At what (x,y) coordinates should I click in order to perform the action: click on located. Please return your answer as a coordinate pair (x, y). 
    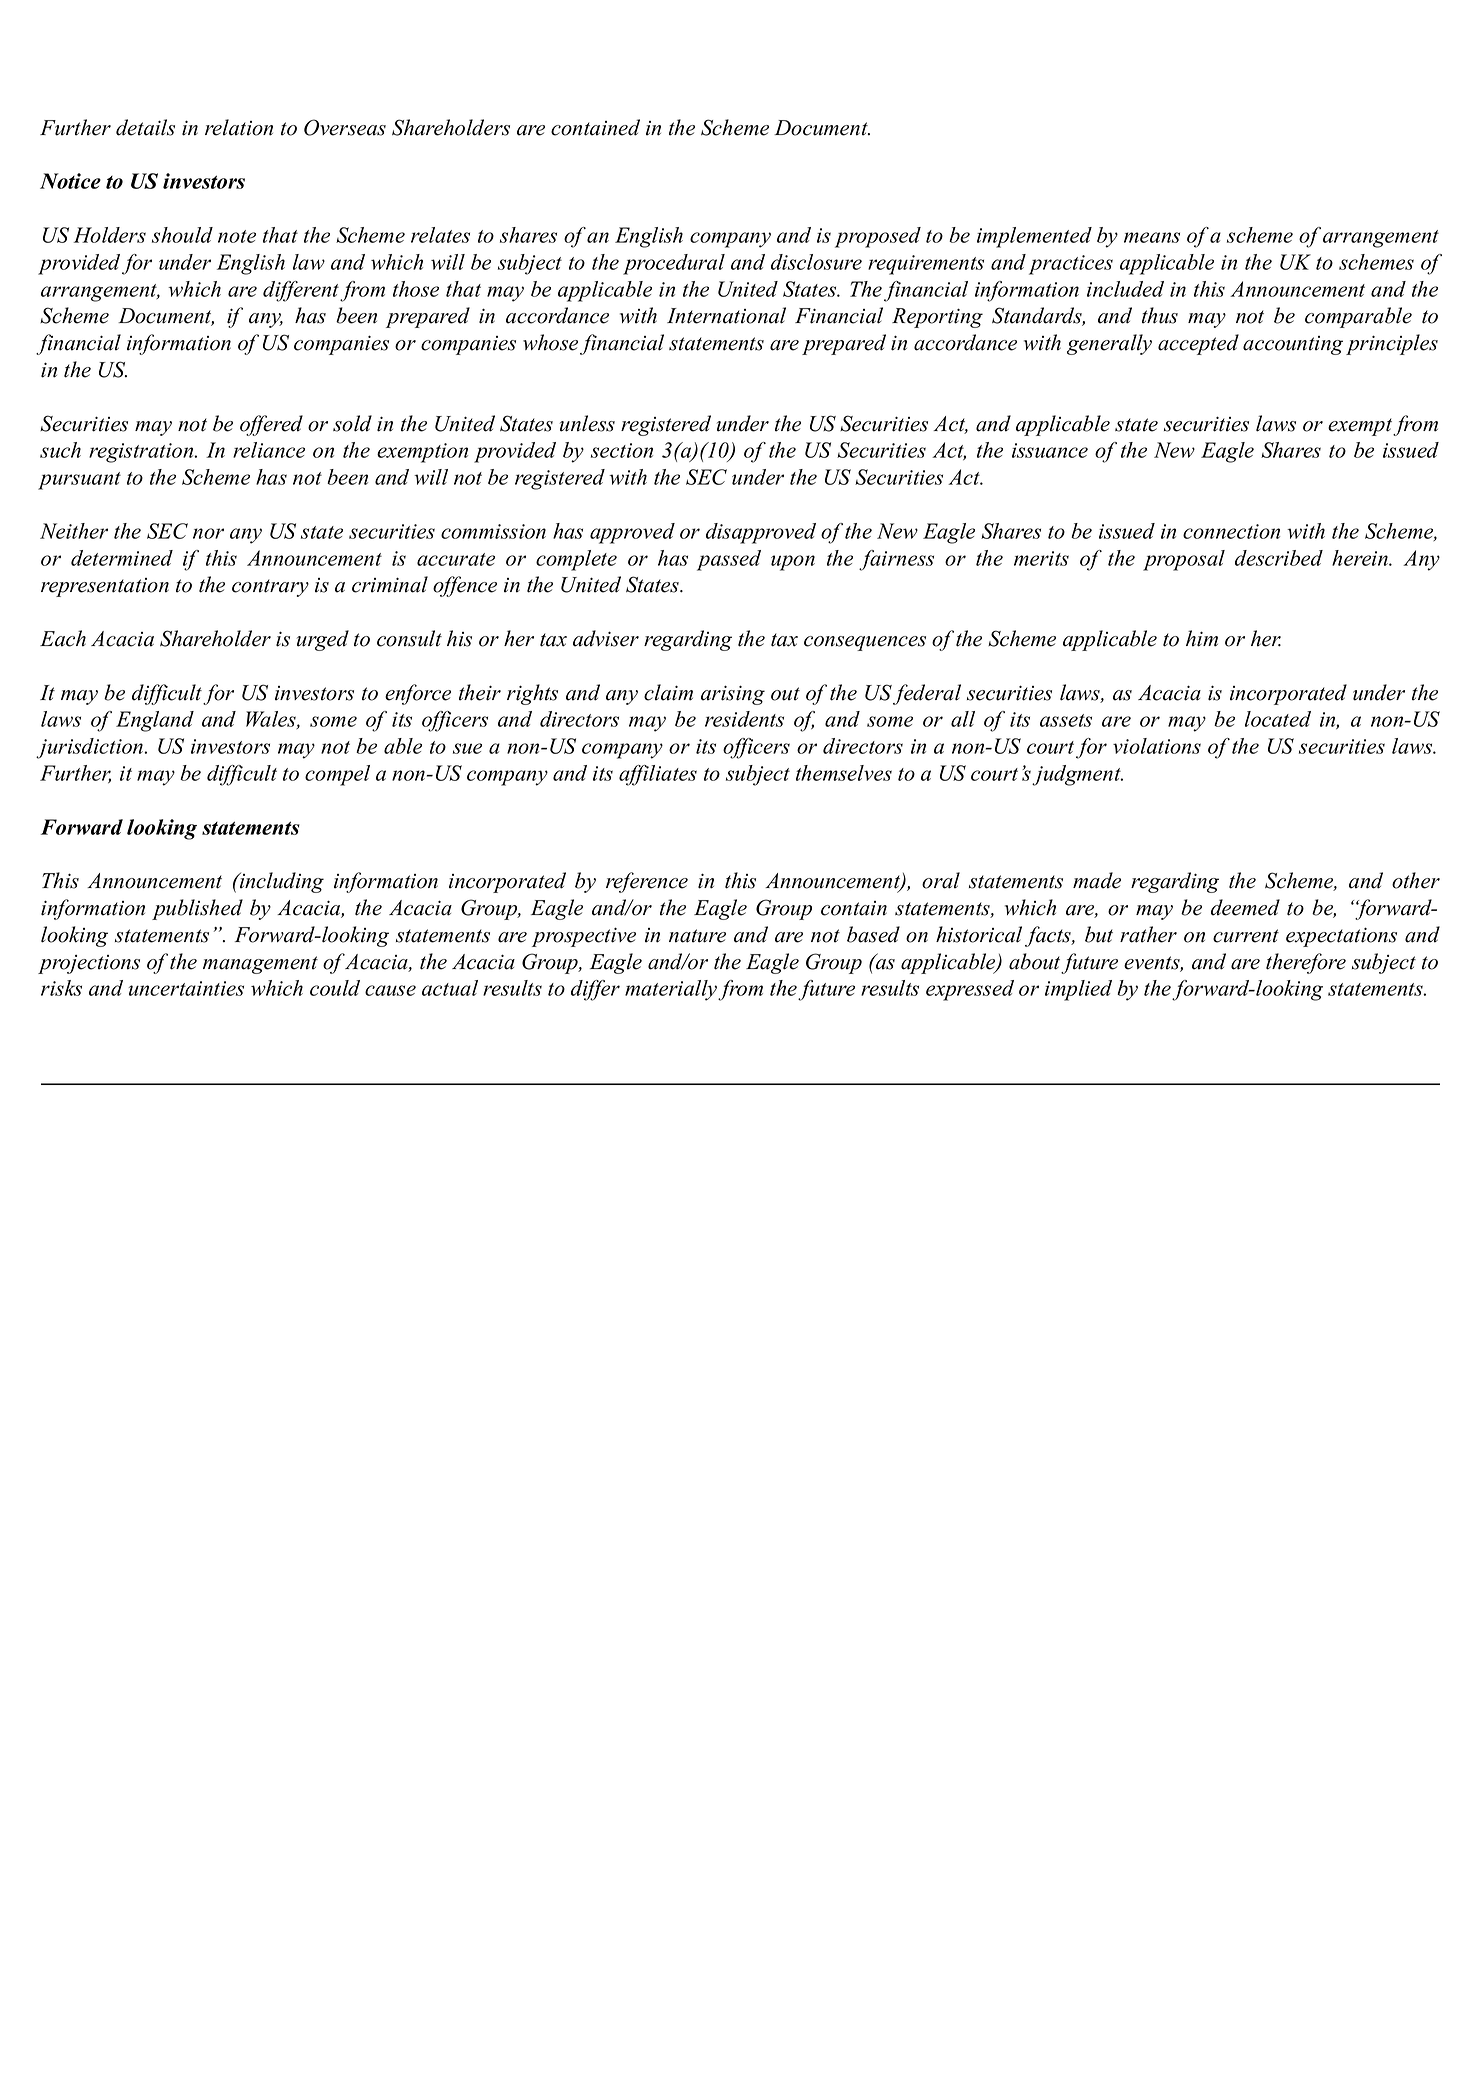
    Looking at the image, I should click on (1278, 719).
